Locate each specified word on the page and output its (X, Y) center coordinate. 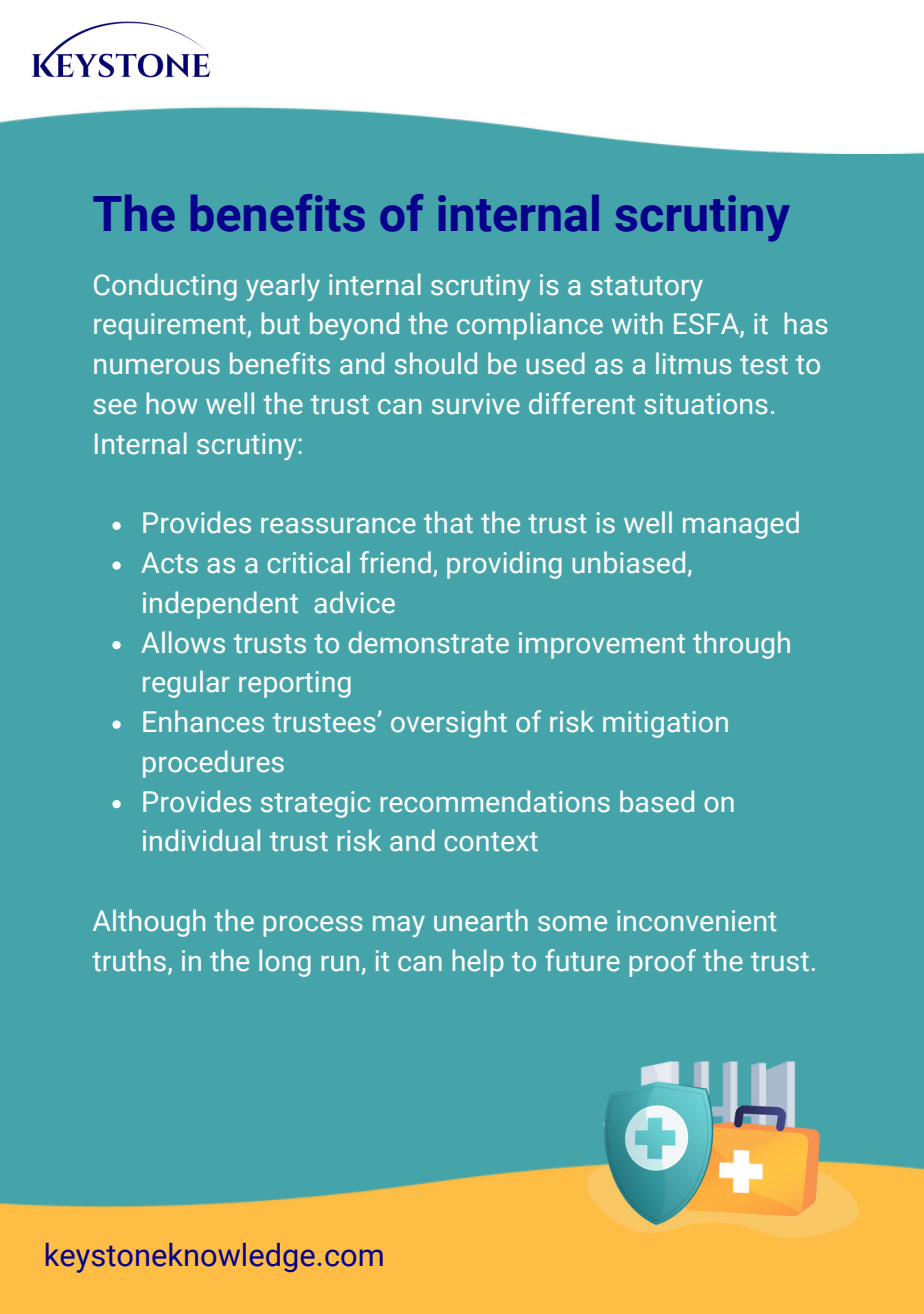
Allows (183, 642)
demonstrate (429, 642)
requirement (171, 326)
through (741, 645)
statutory (647, 288)
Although (149, 923)
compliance (530, 326)
